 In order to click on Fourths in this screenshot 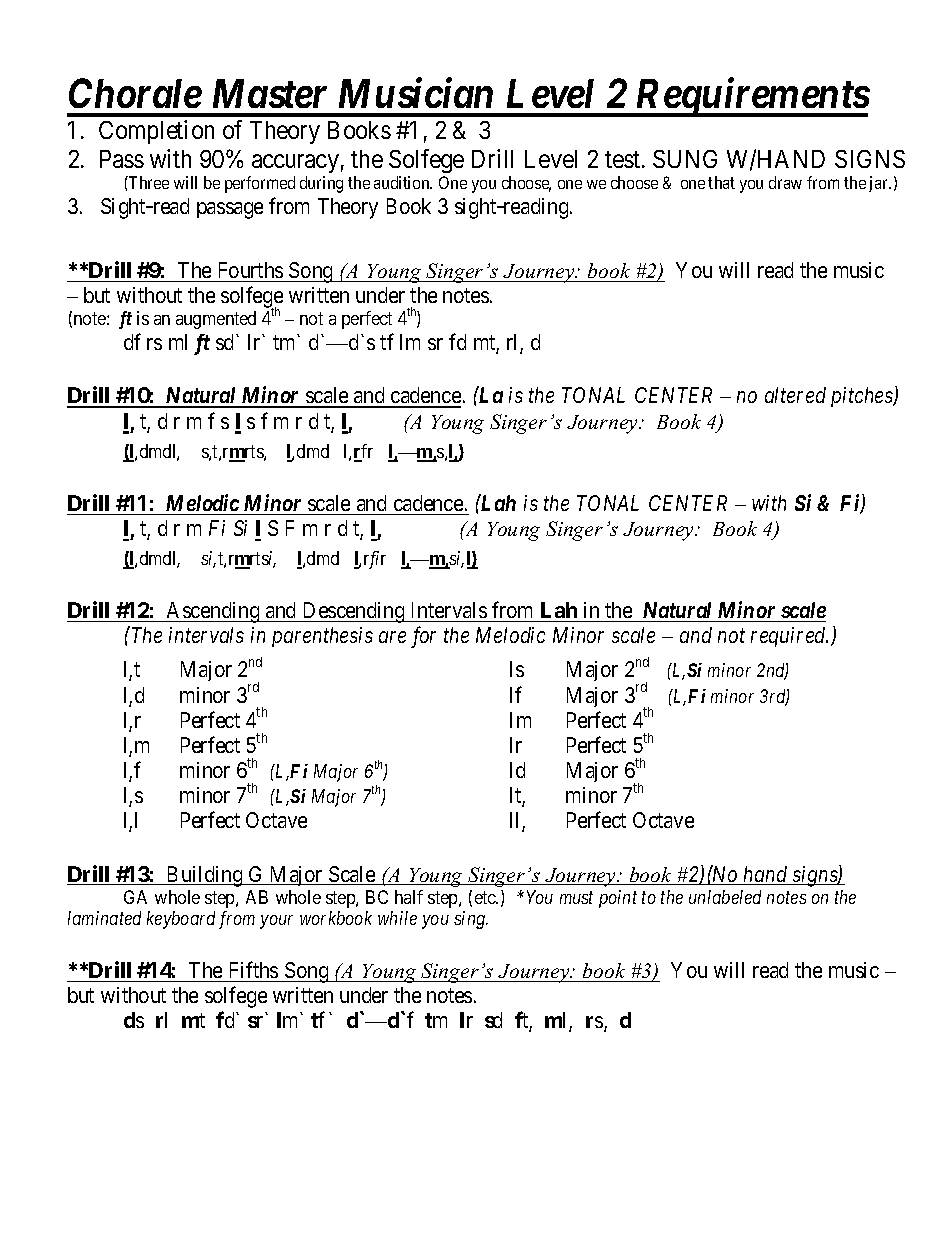, I will do `click(251, 270)`.
